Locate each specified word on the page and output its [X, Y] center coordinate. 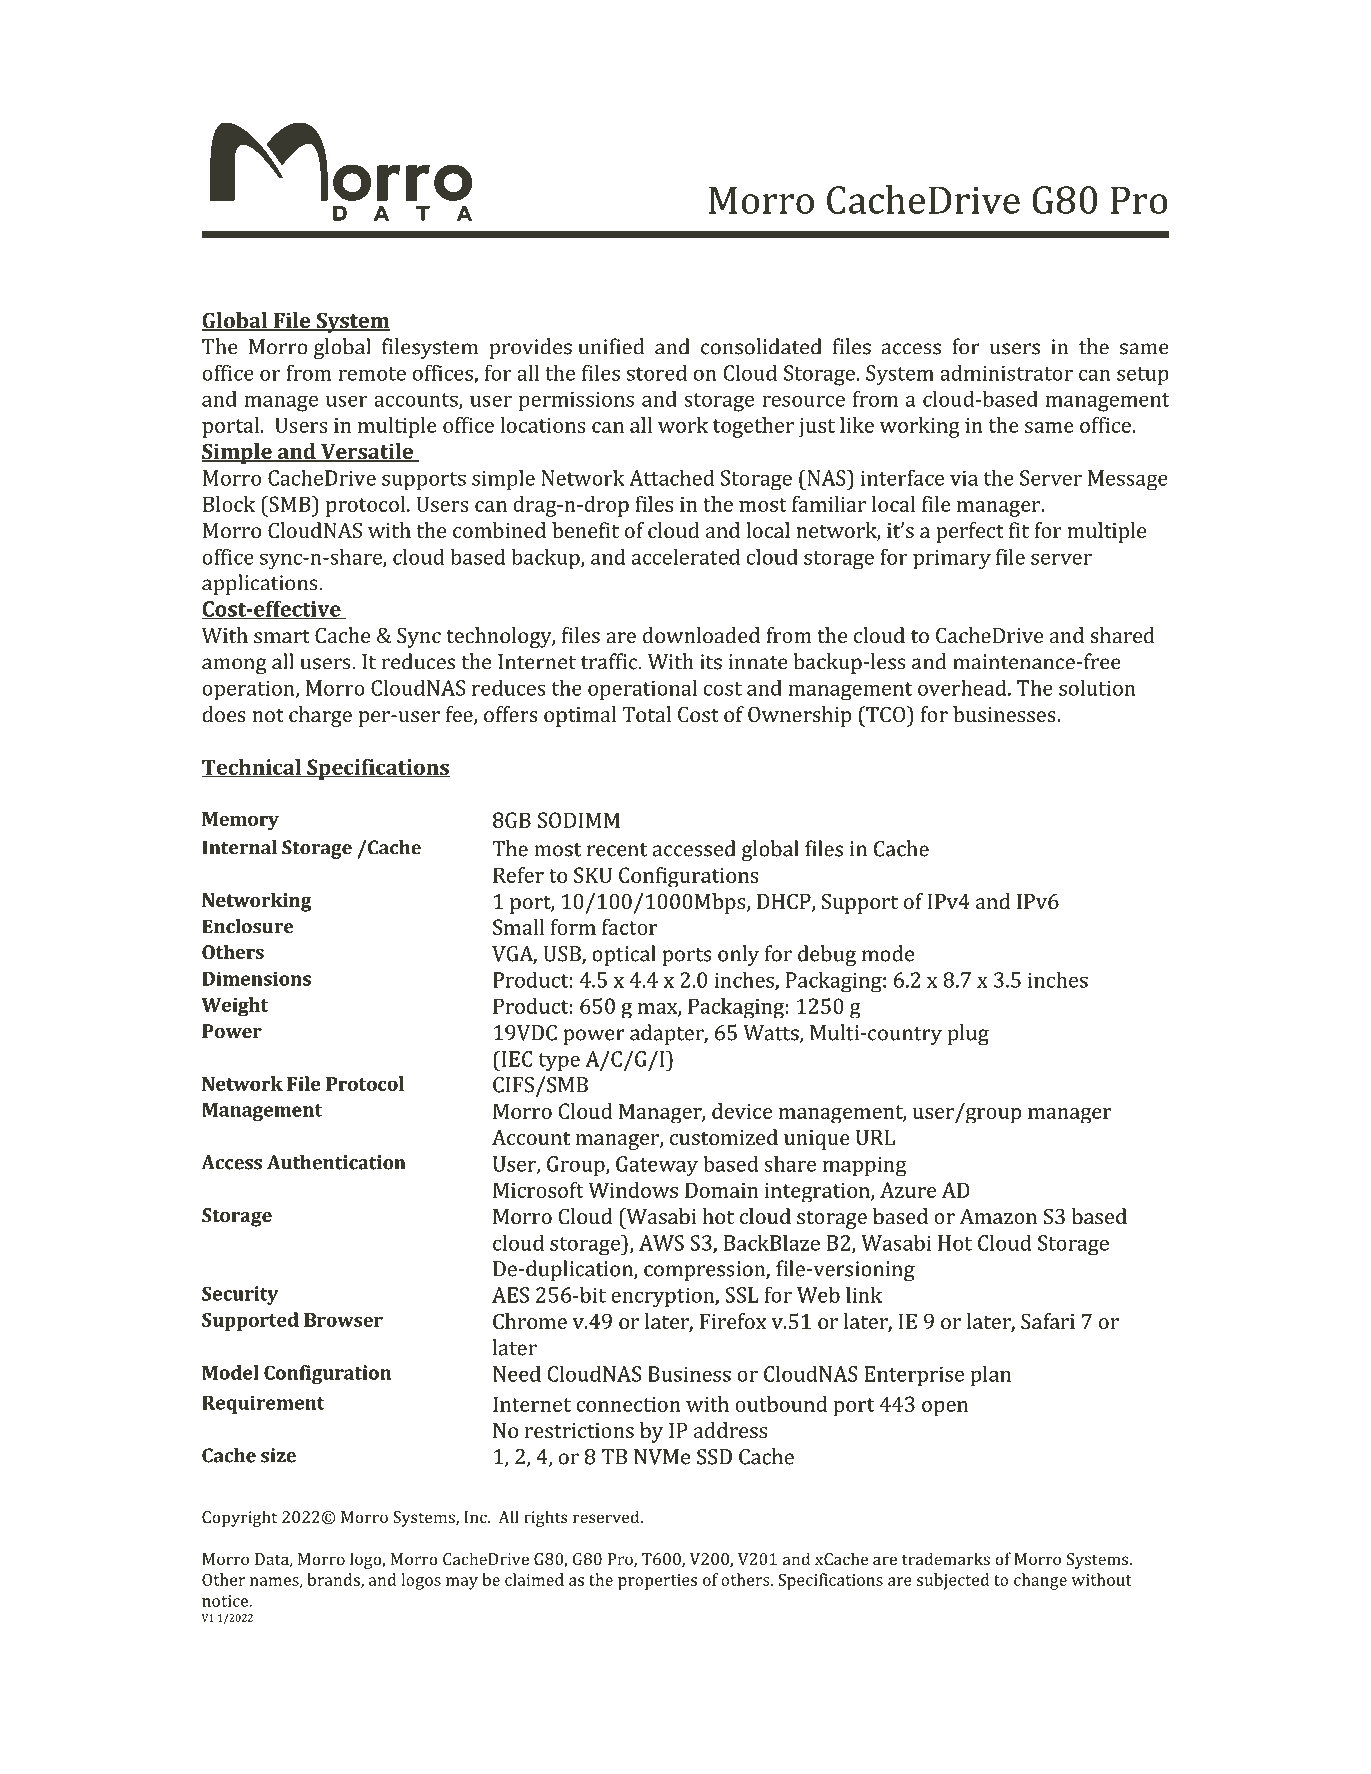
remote [372, 374]
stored [657, 372]
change [1040, 1581]
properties [657, 1582]
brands [334, 1580]
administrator [1006, 372]
